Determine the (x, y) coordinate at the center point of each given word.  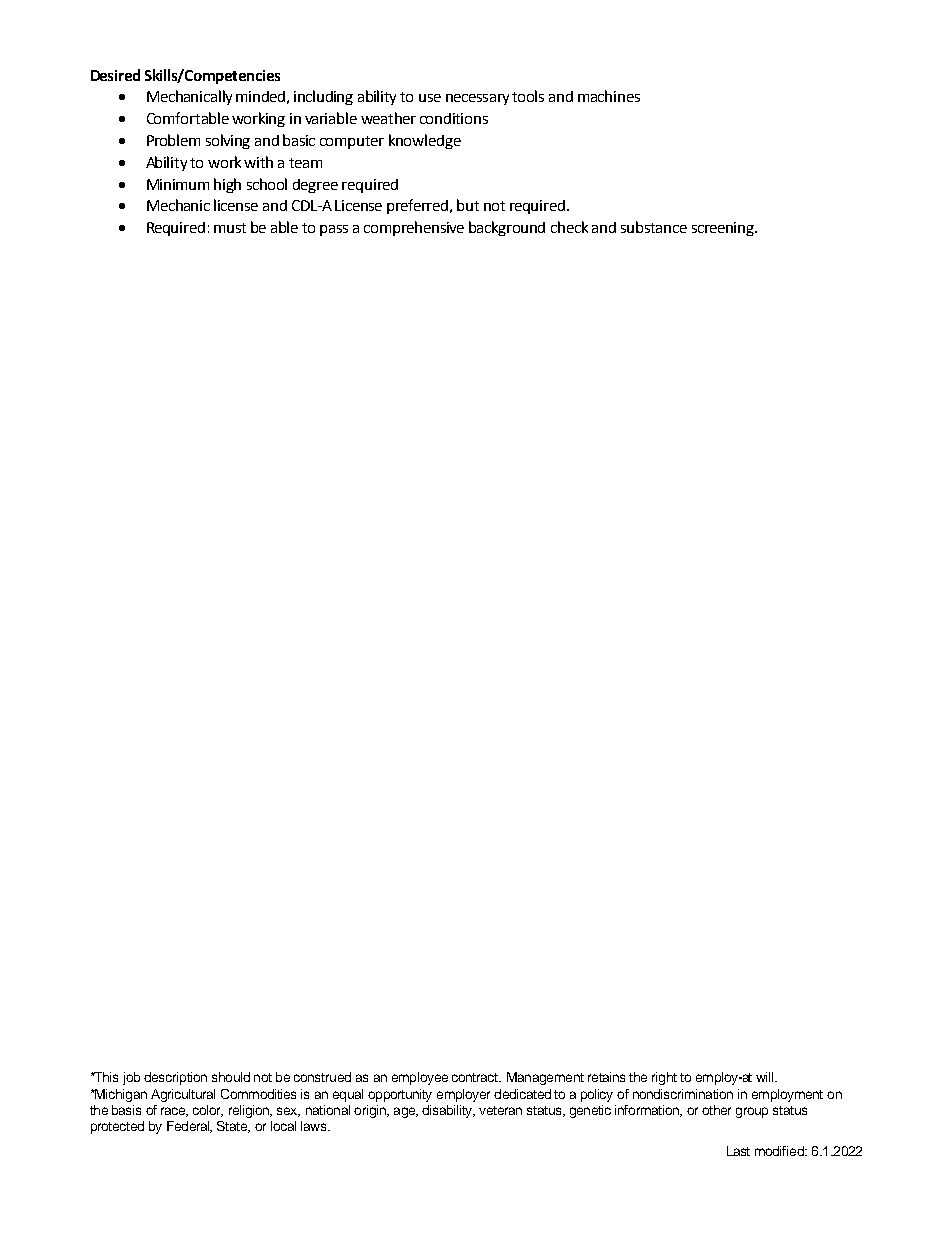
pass (334, 230)
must (230, 228)
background (507, 228)
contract (476, 1077)
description (175, 1078)
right (664, 1078)
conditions (454, 118)
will (766, 1077)
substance (654, 227)
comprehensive (414, 228)
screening (724, 229)
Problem (173, 140)
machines (609, 96)
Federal (189, 1127)
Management (545, 1078)
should (231, 1077)
